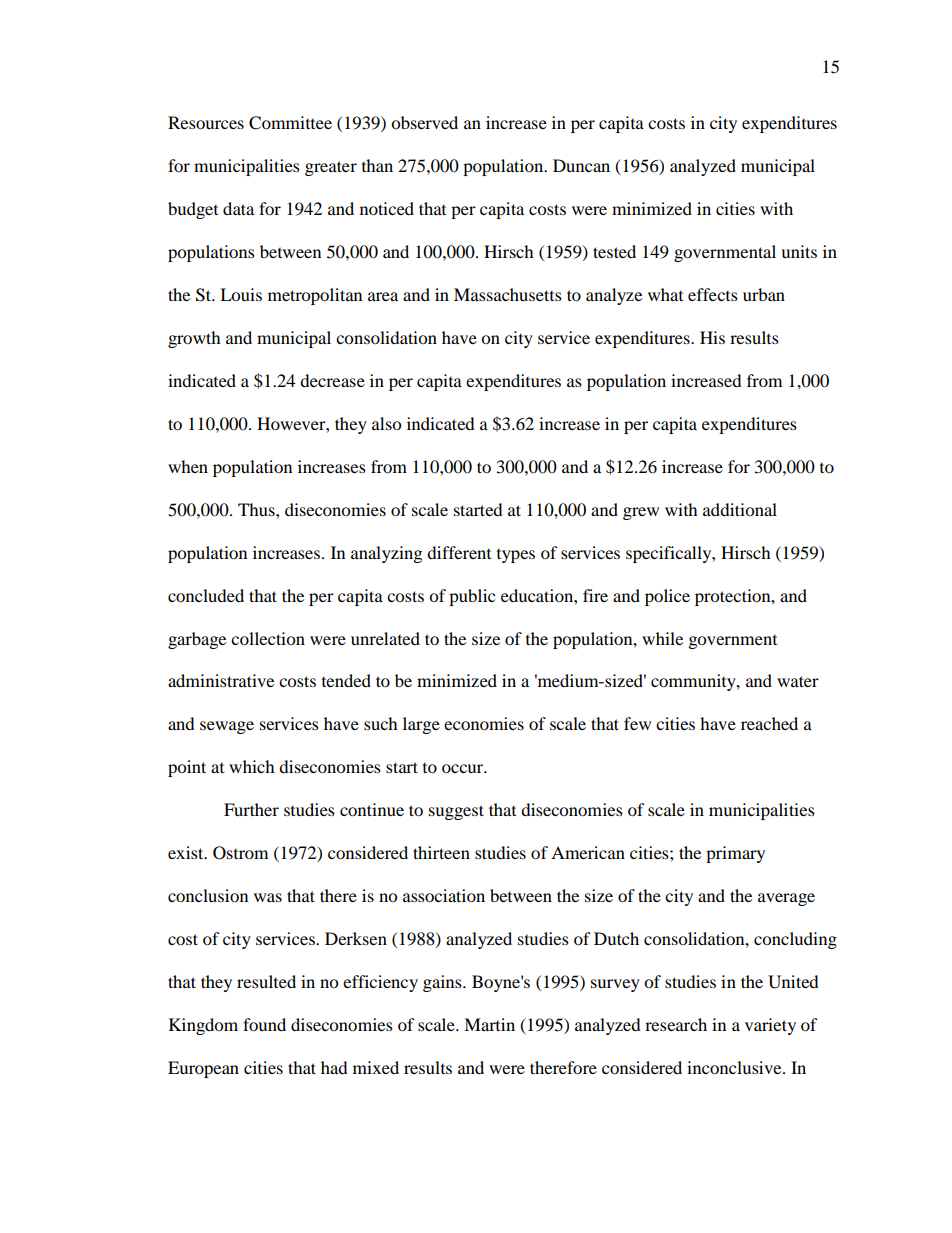  I want to click on inconclusive, so click(735, 1067).
